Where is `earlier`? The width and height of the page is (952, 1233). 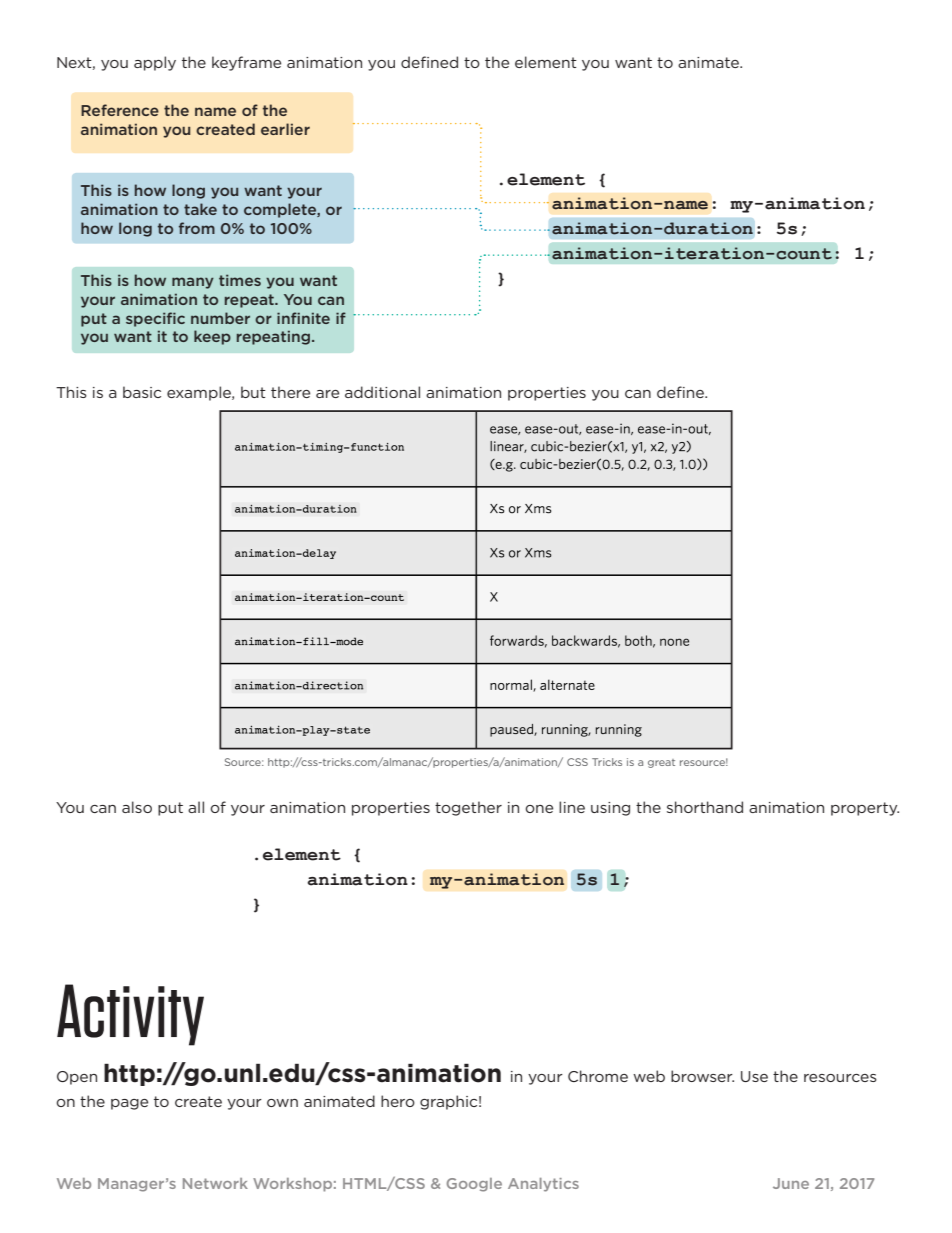 earlier is located at coordinates (285, 129).
